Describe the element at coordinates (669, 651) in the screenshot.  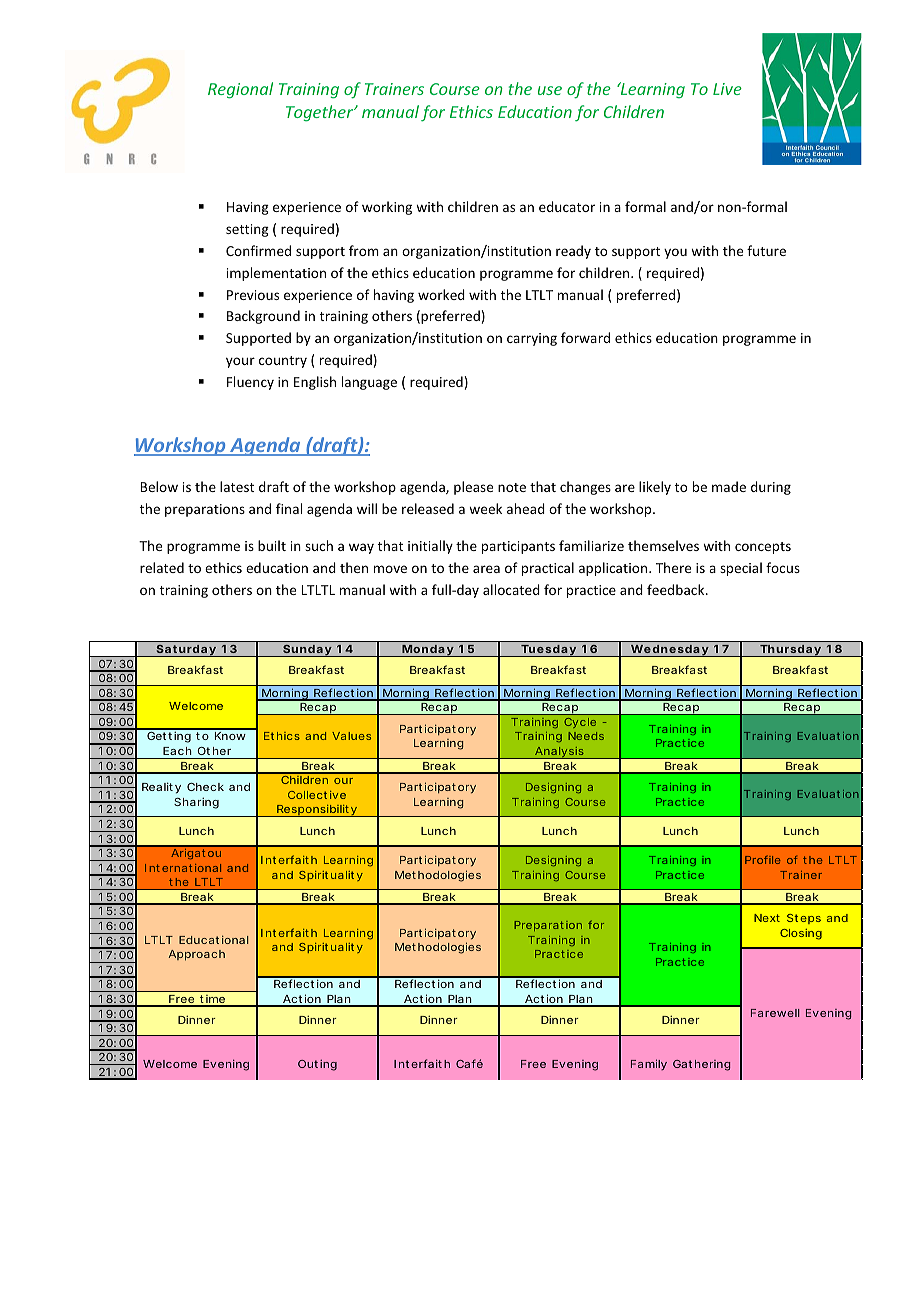
I see `Wednesday` at that location.
